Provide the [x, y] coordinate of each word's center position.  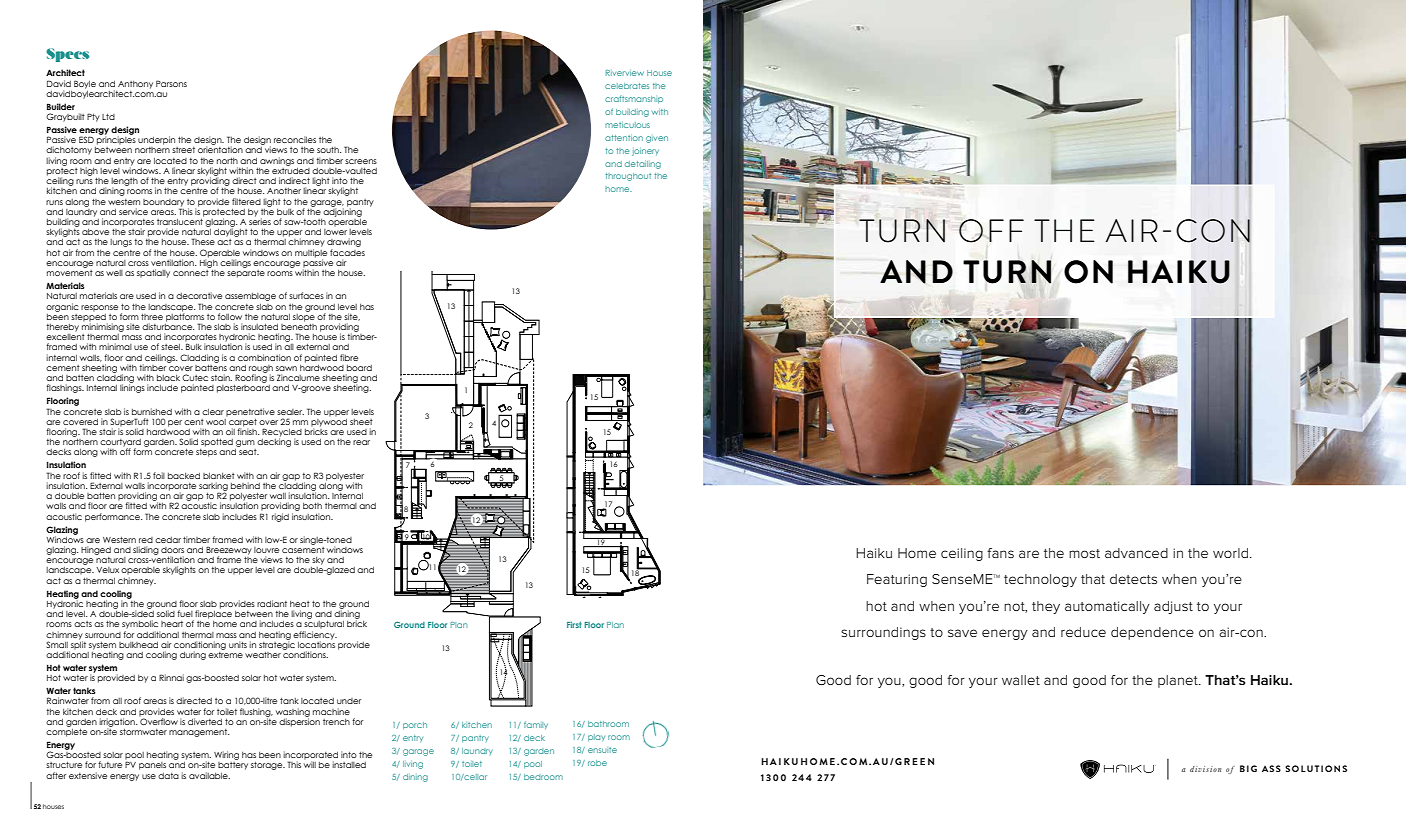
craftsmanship [634, 99]
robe [597, 763]
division [1205, 769]
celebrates [627, 86]
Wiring [226, 755]
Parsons [171, 83]
